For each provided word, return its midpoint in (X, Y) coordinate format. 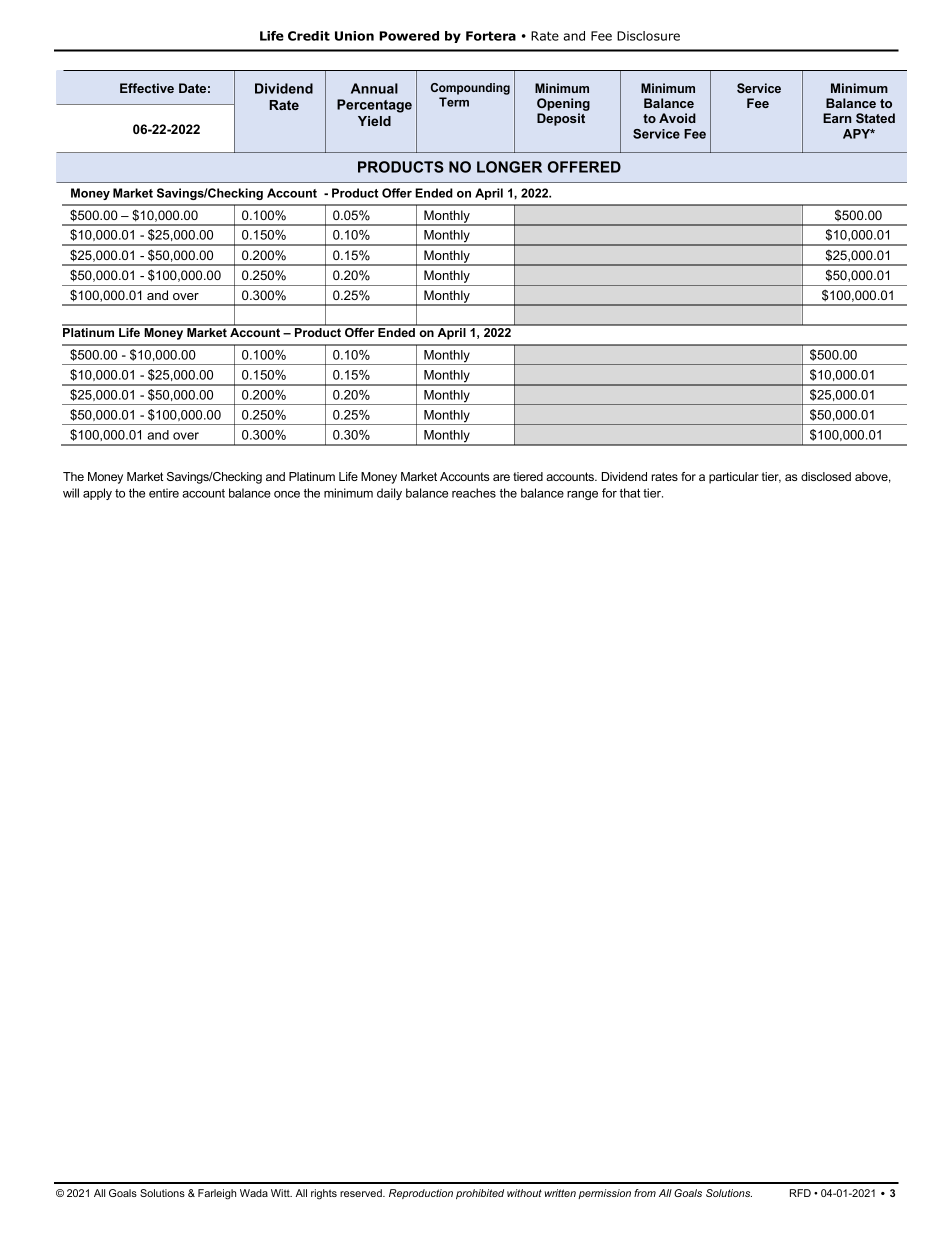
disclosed (826, 476)
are (501, 477)
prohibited (480, 1194)
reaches (474, 493)
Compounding (470, 89)
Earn (837, 118)
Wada (254, 1193)
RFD (800, 1193)
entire (164, 493)
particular (734, 478)
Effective (147, 88)
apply (97, 494)
